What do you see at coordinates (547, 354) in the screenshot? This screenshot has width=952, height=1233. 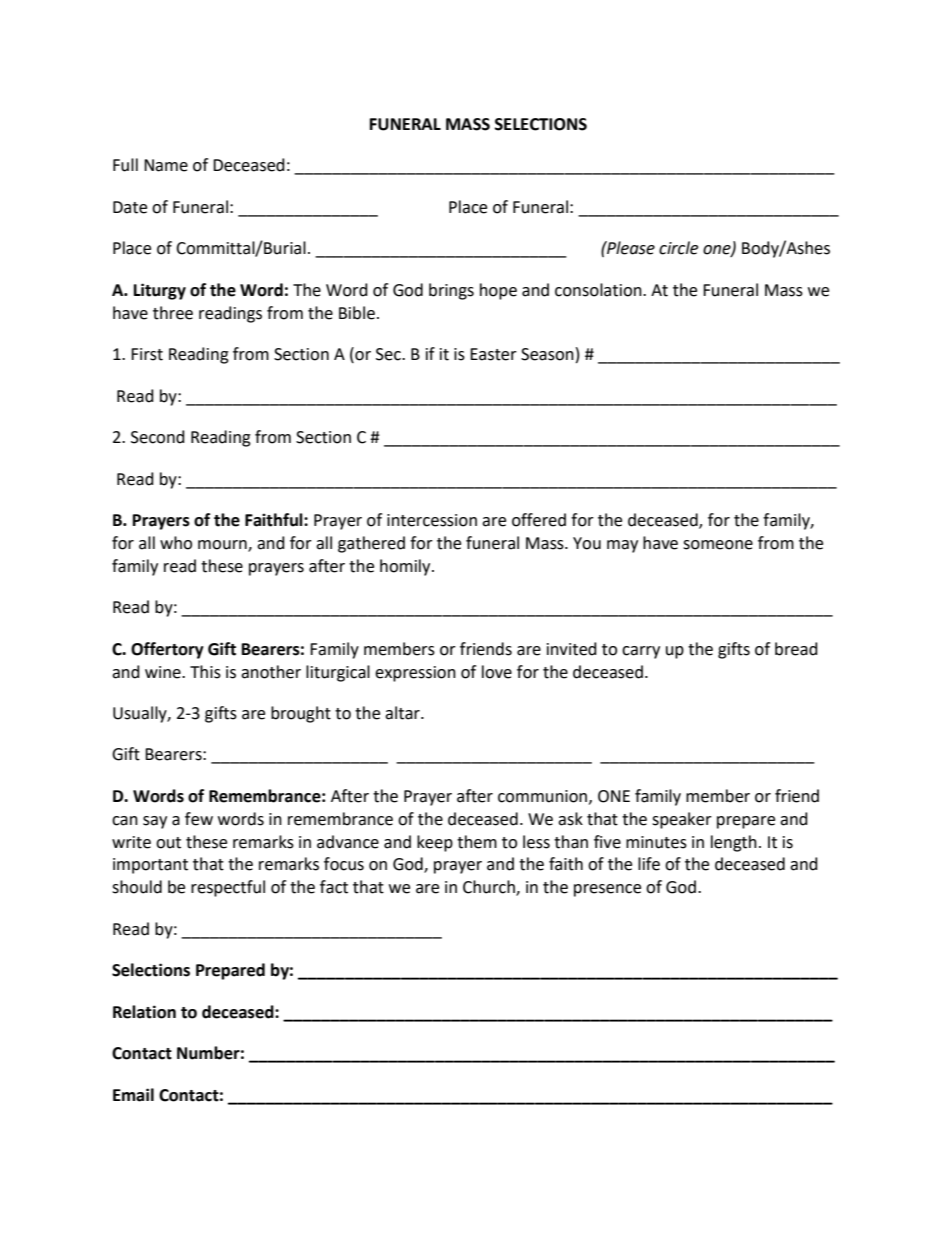 I see `Season` at bounding box center [547, 354].
